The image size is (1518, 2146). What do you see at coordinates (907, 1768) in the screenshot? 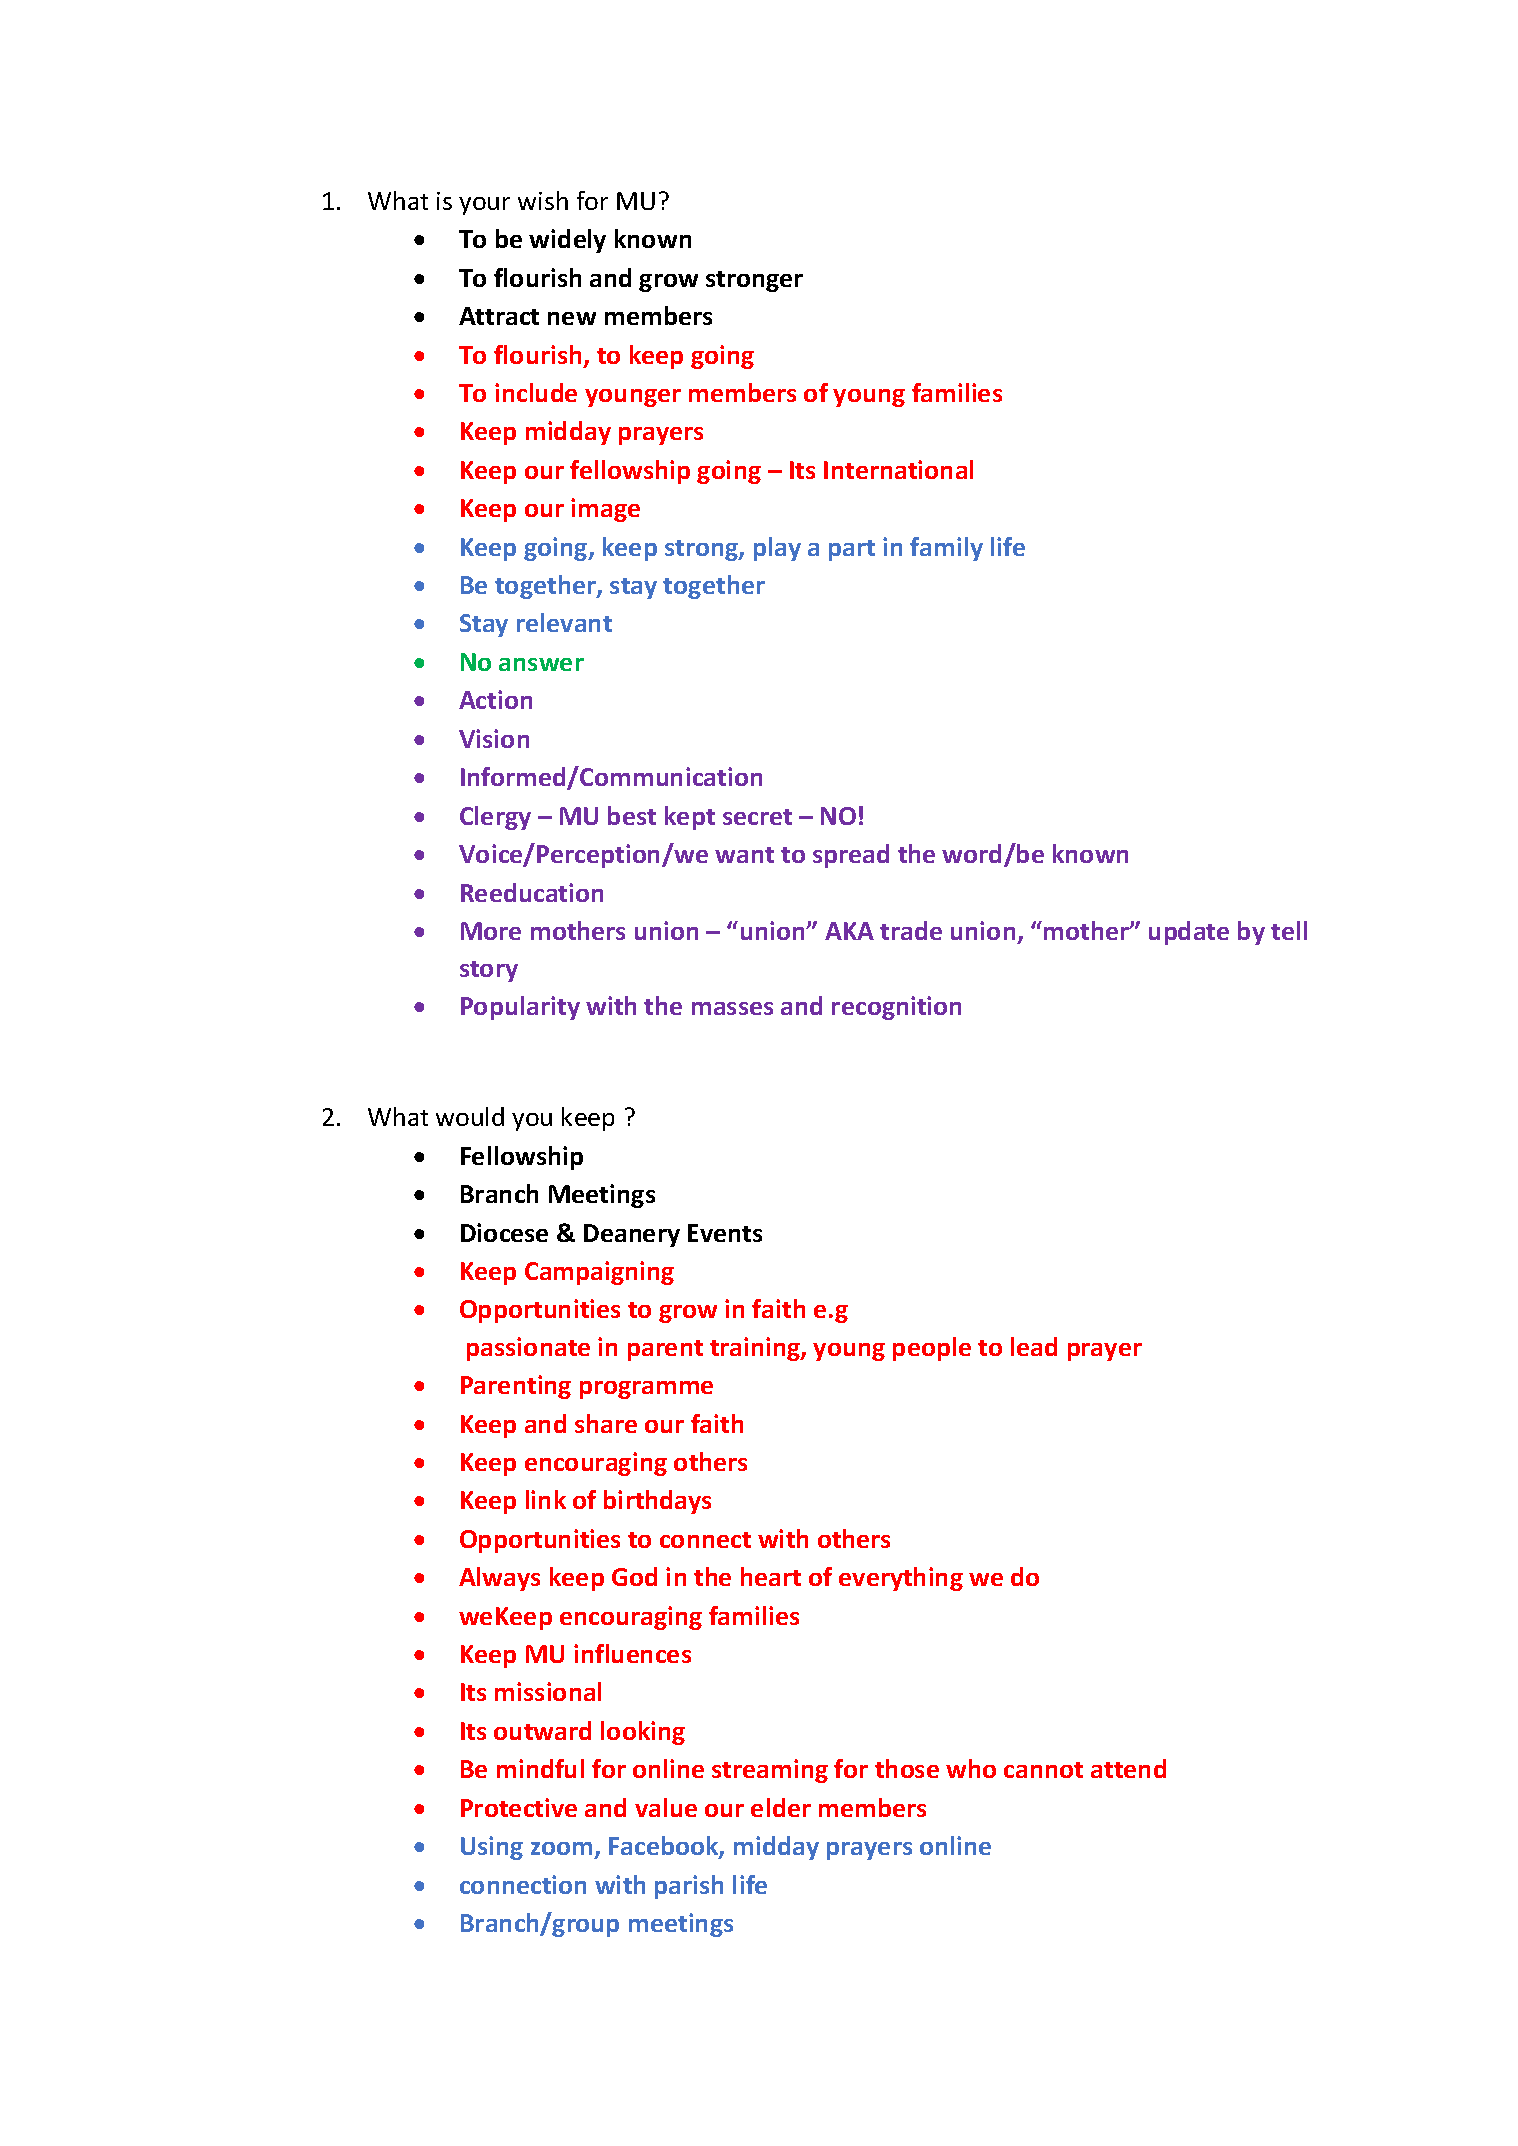
I see `those` at bounding box center [907, 1768].
